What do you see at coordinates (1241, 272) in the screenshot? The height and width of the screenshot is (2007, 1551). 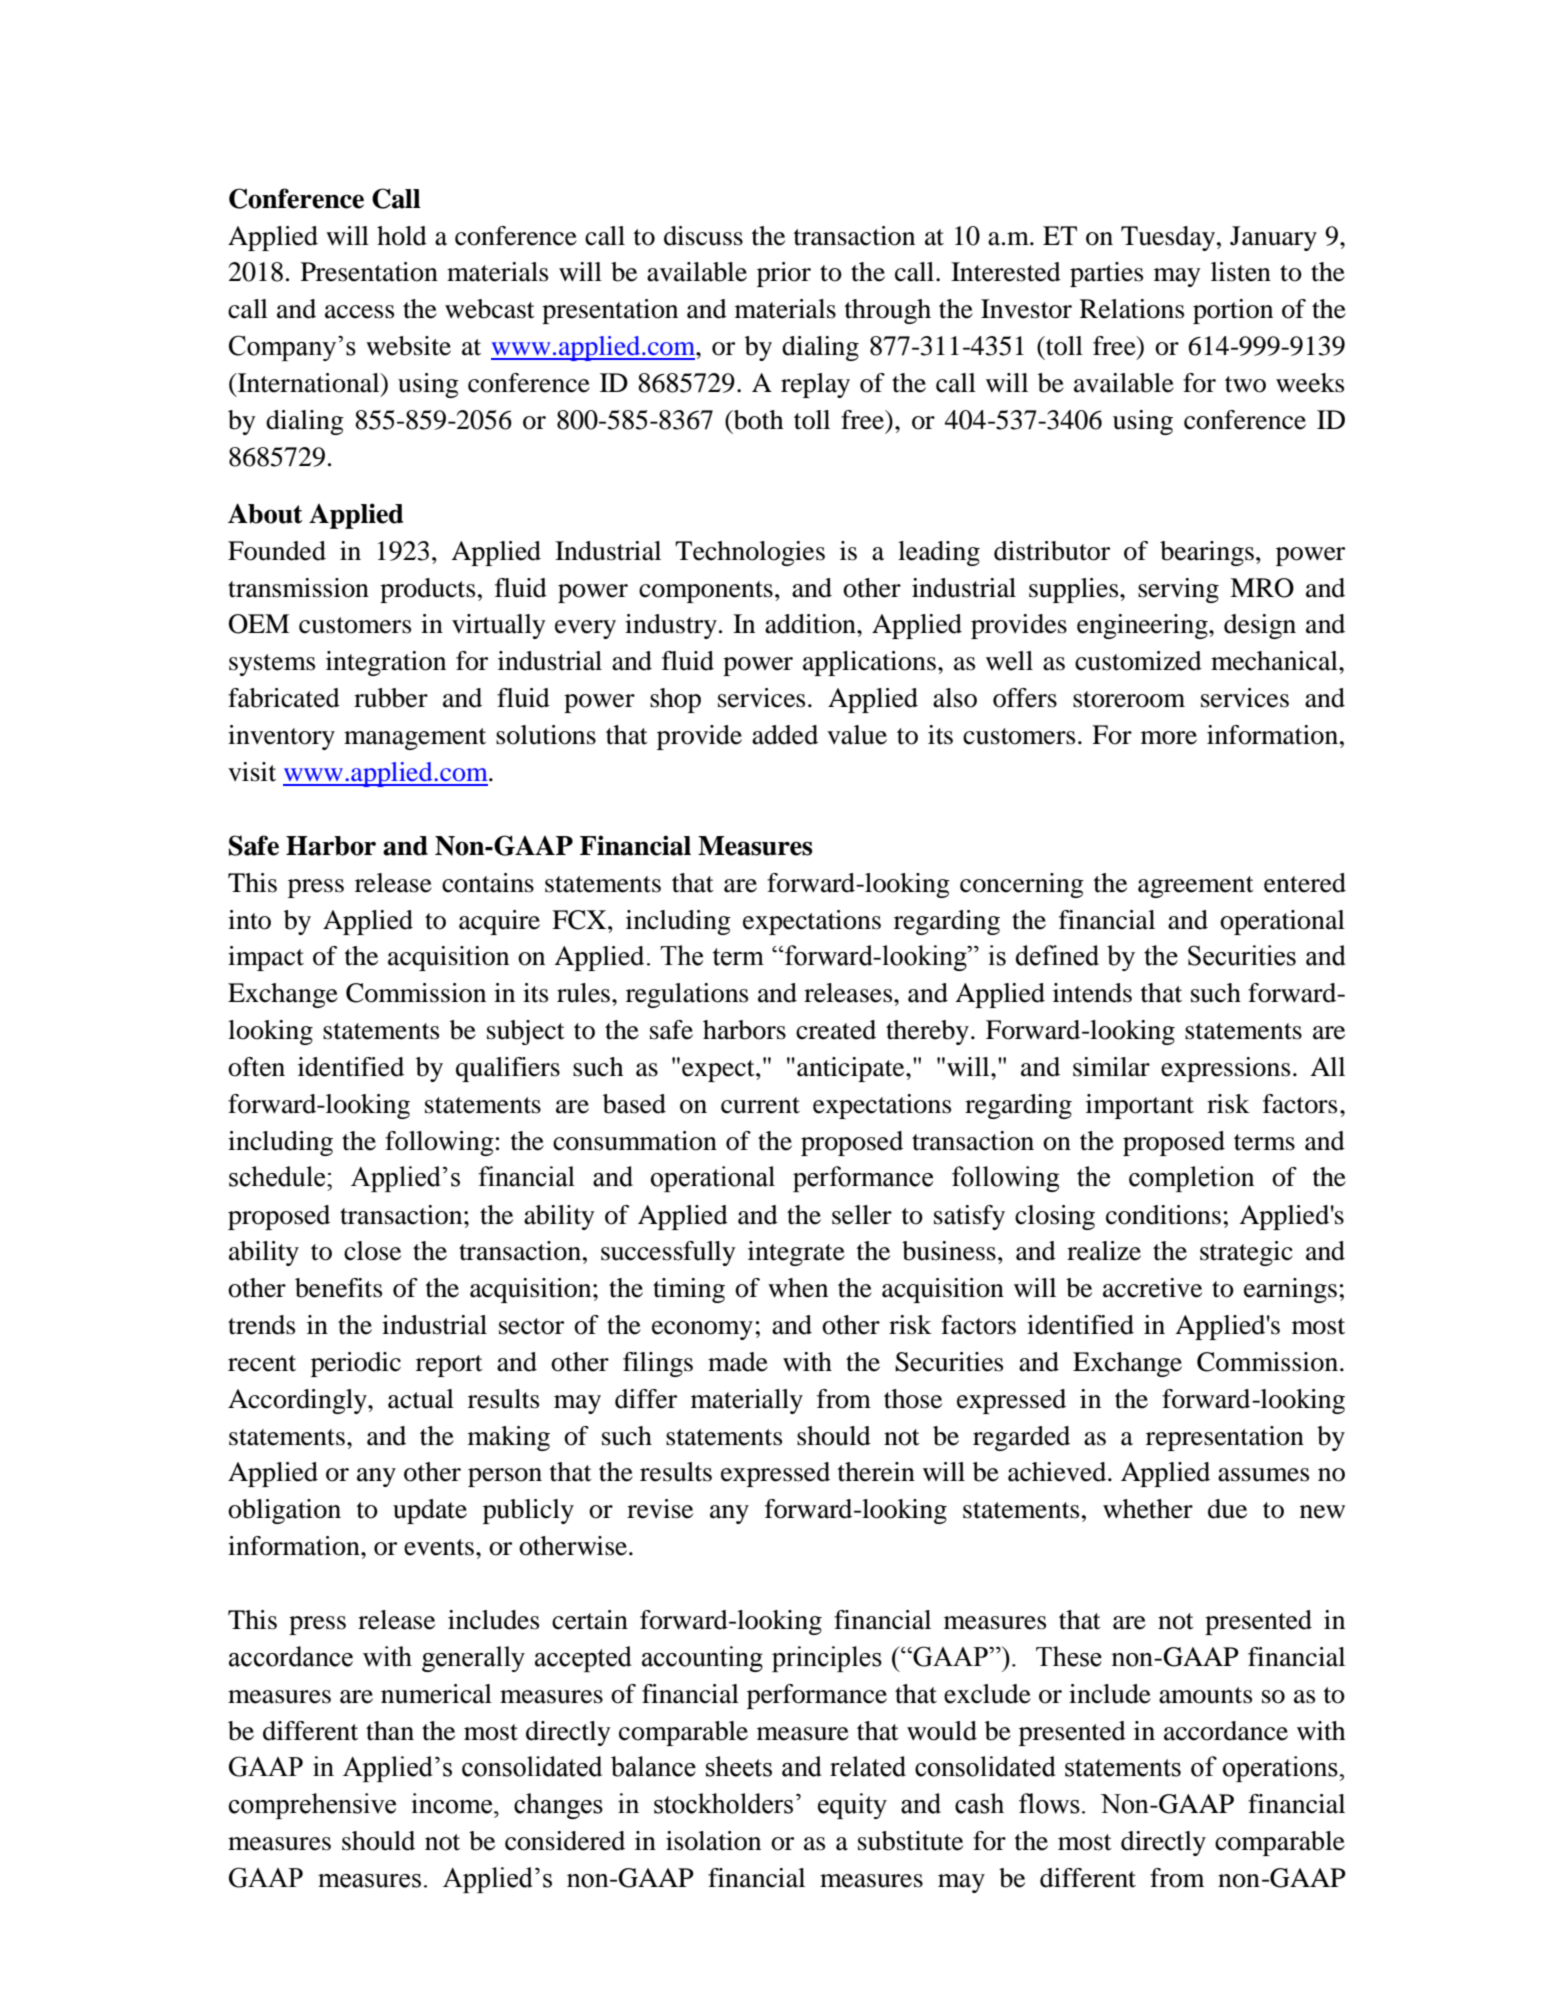 I see `listen` at bounding box center [1241, 272].
